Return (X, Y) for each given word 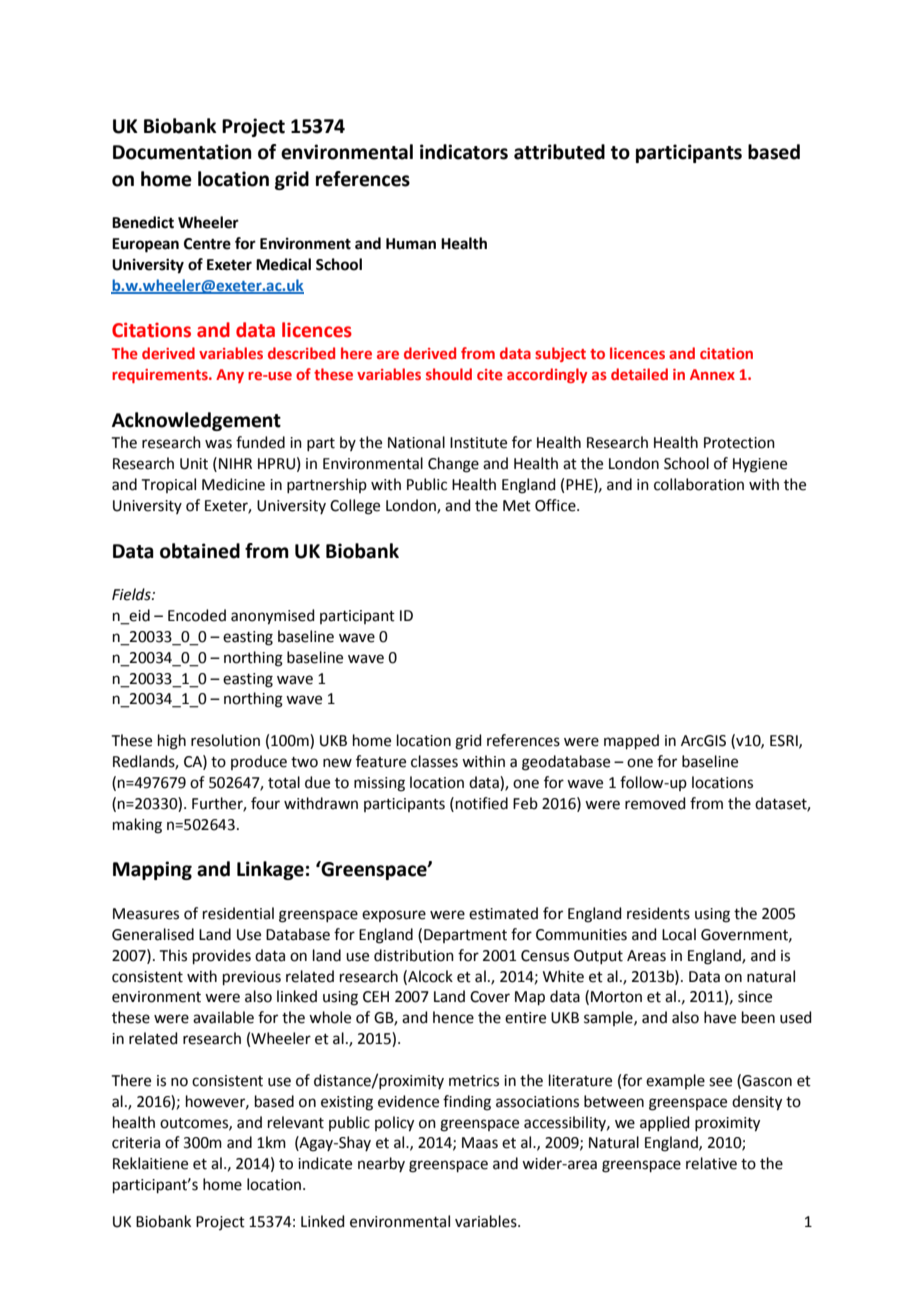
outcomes (195, 1124)
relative (711, 1163)
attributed (559, 152)
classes (434, 761)
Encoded (197, 615)
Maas (480, 1143)
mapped (631, 741)
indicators (464, 152)
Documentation (182, 152)
